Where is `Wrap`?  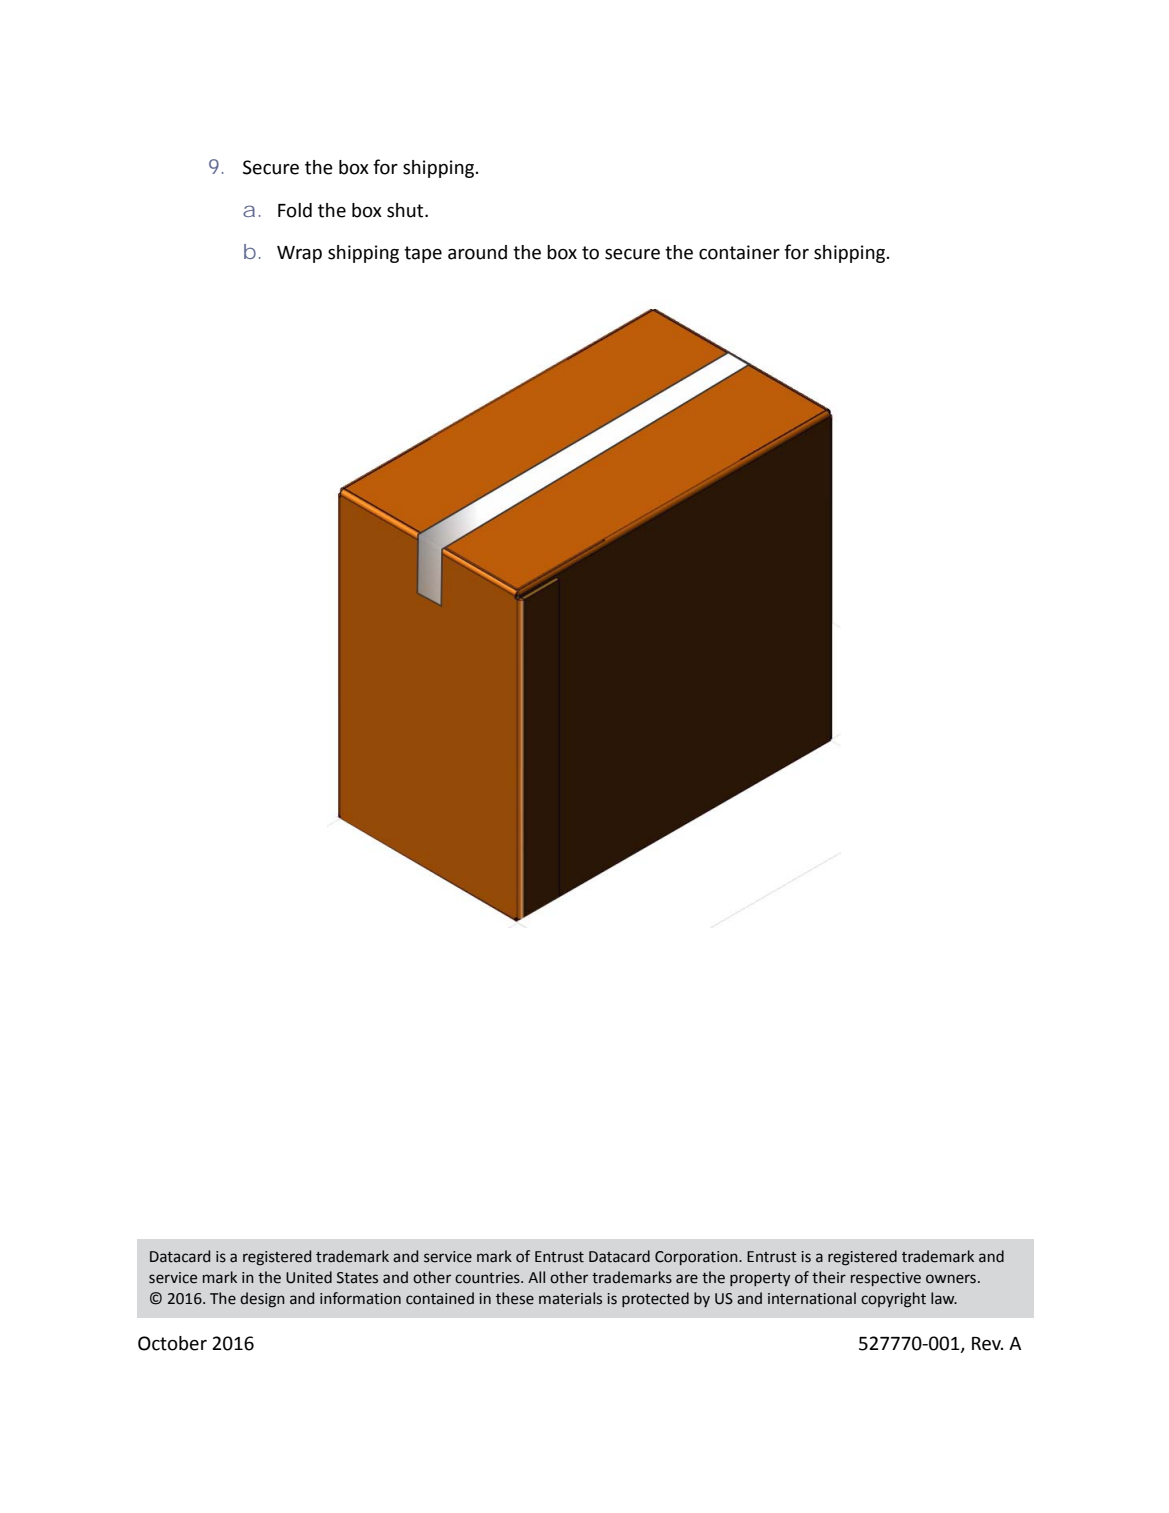
Wrap is located at coordinates (299, 254).
